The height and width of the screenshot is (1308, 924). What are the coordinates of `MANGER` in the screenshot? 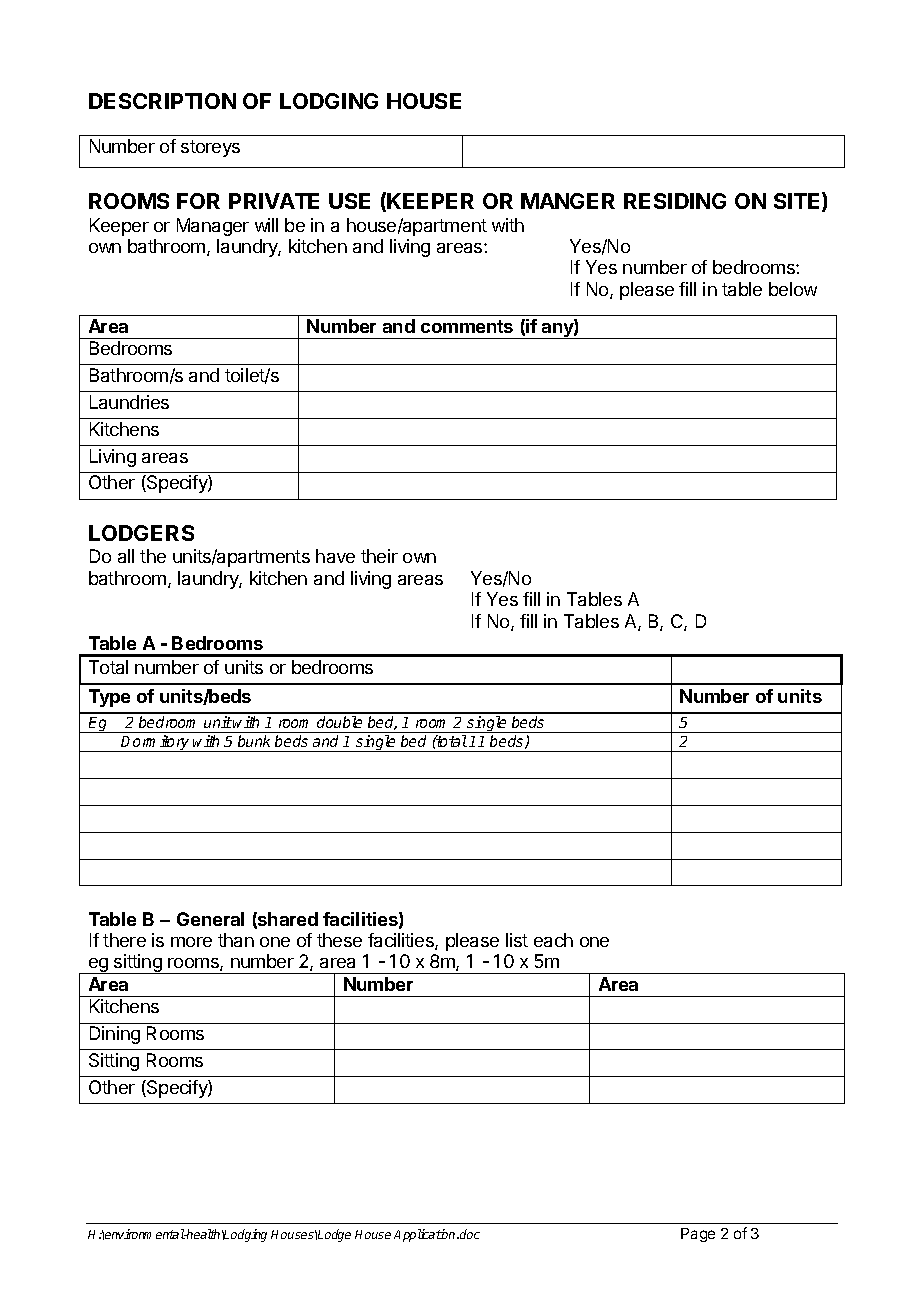 It's located at (568, 201).
